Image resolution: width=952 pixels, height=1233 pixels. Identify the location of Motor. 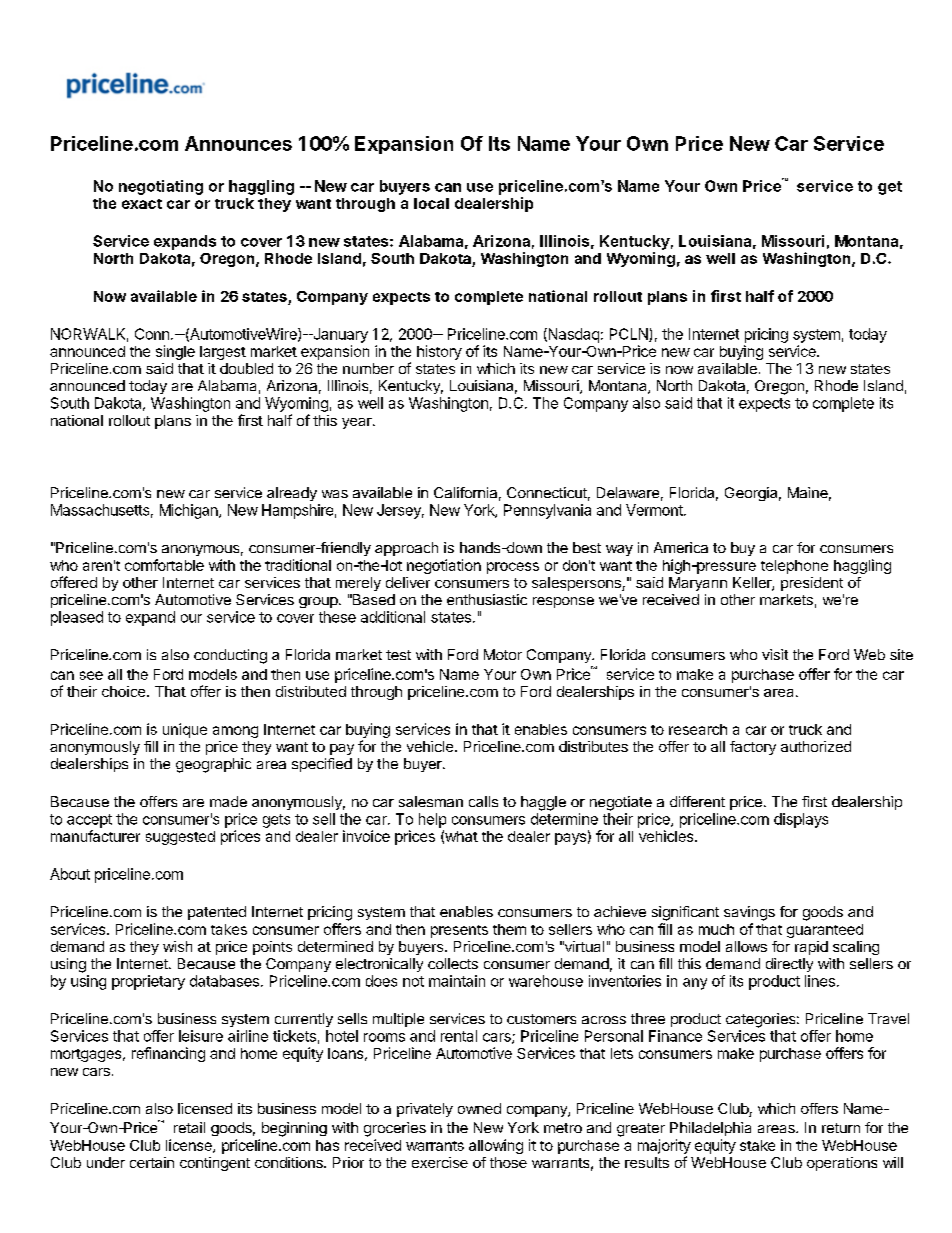
(503, 654).
